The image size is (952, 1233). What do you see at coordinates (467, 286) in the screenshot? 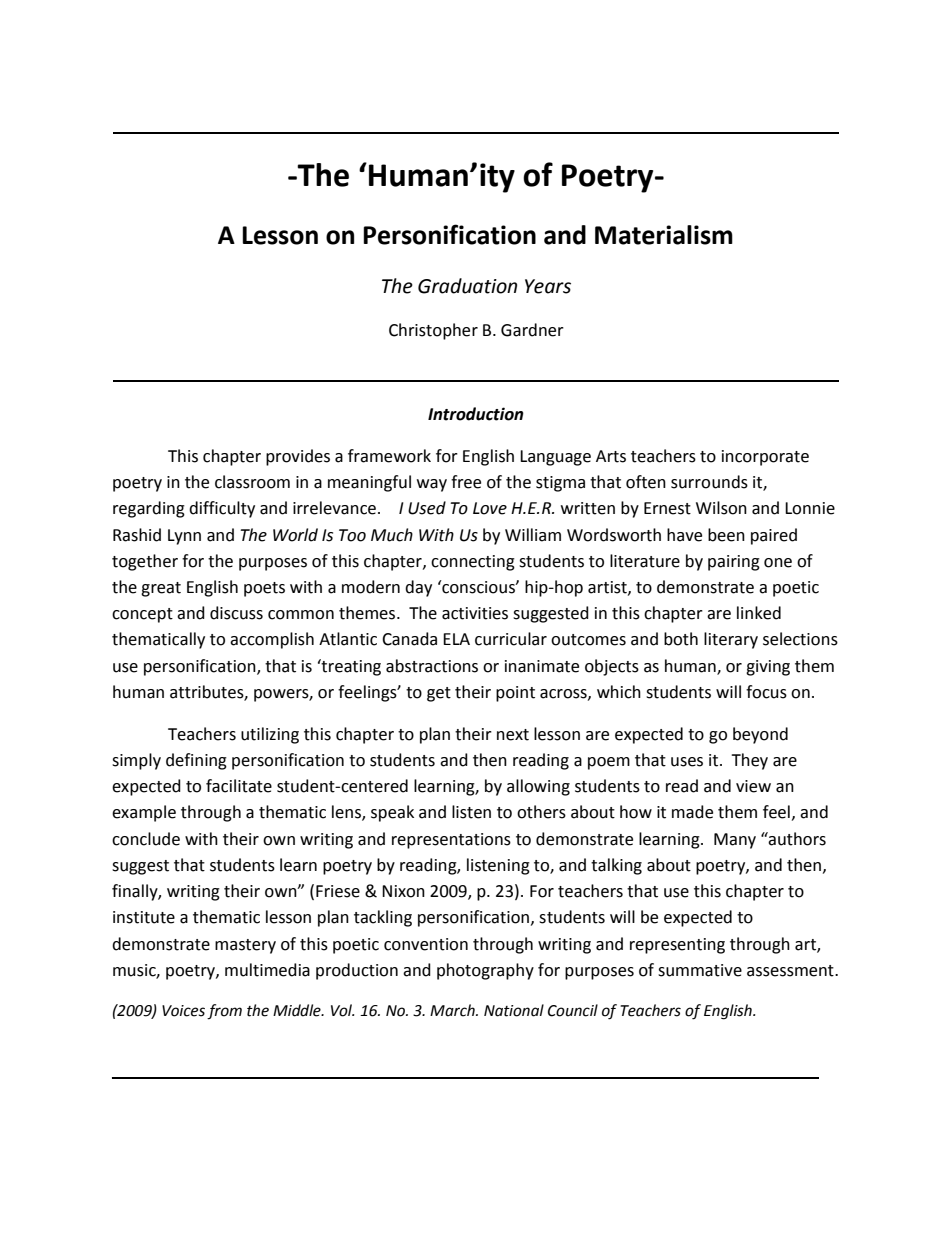
I see `Graduation` at bounding box center [467, 286].
